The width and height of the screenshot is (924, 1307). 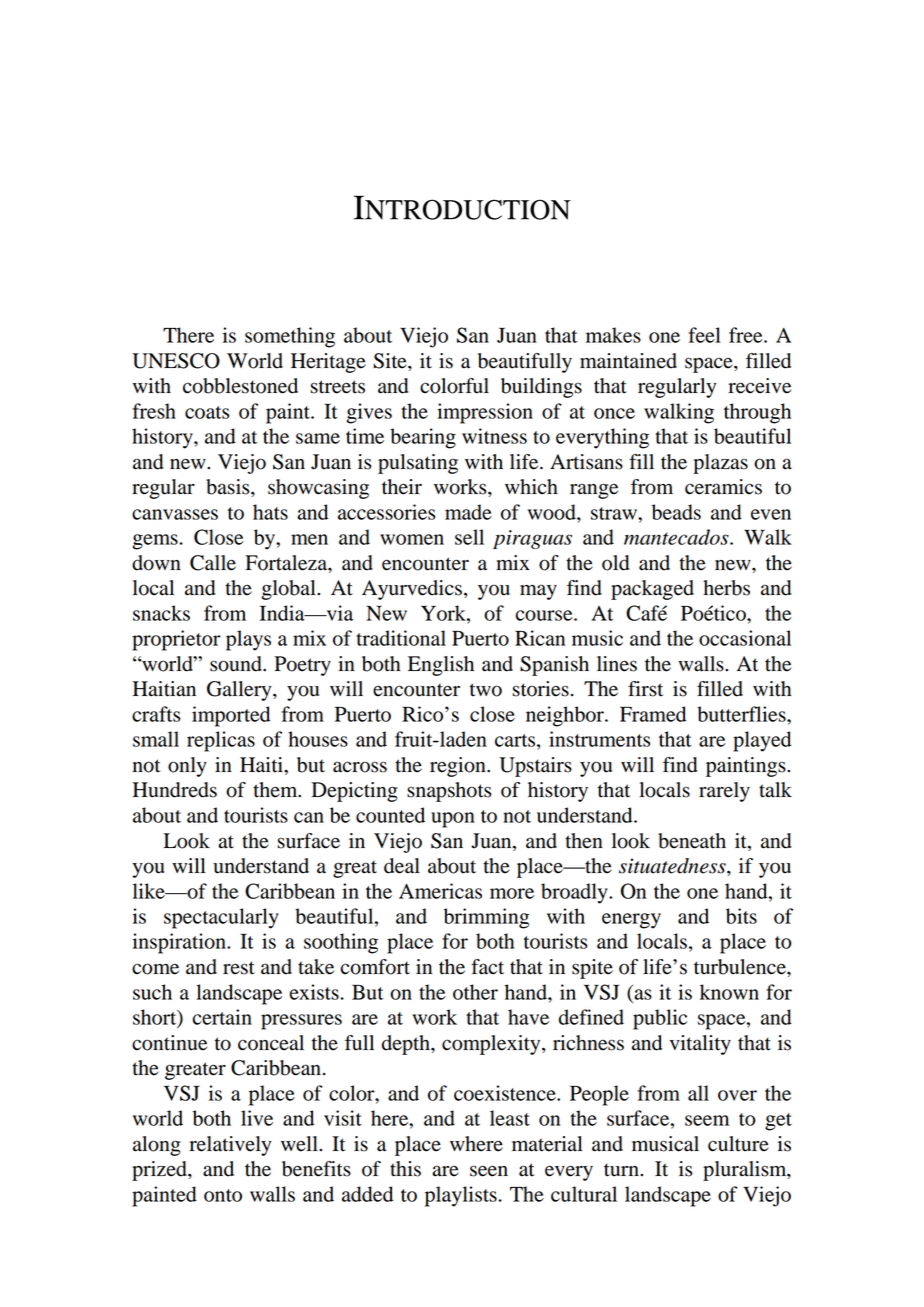 I want to click on UNESCO, so click(x=176, y=361).
